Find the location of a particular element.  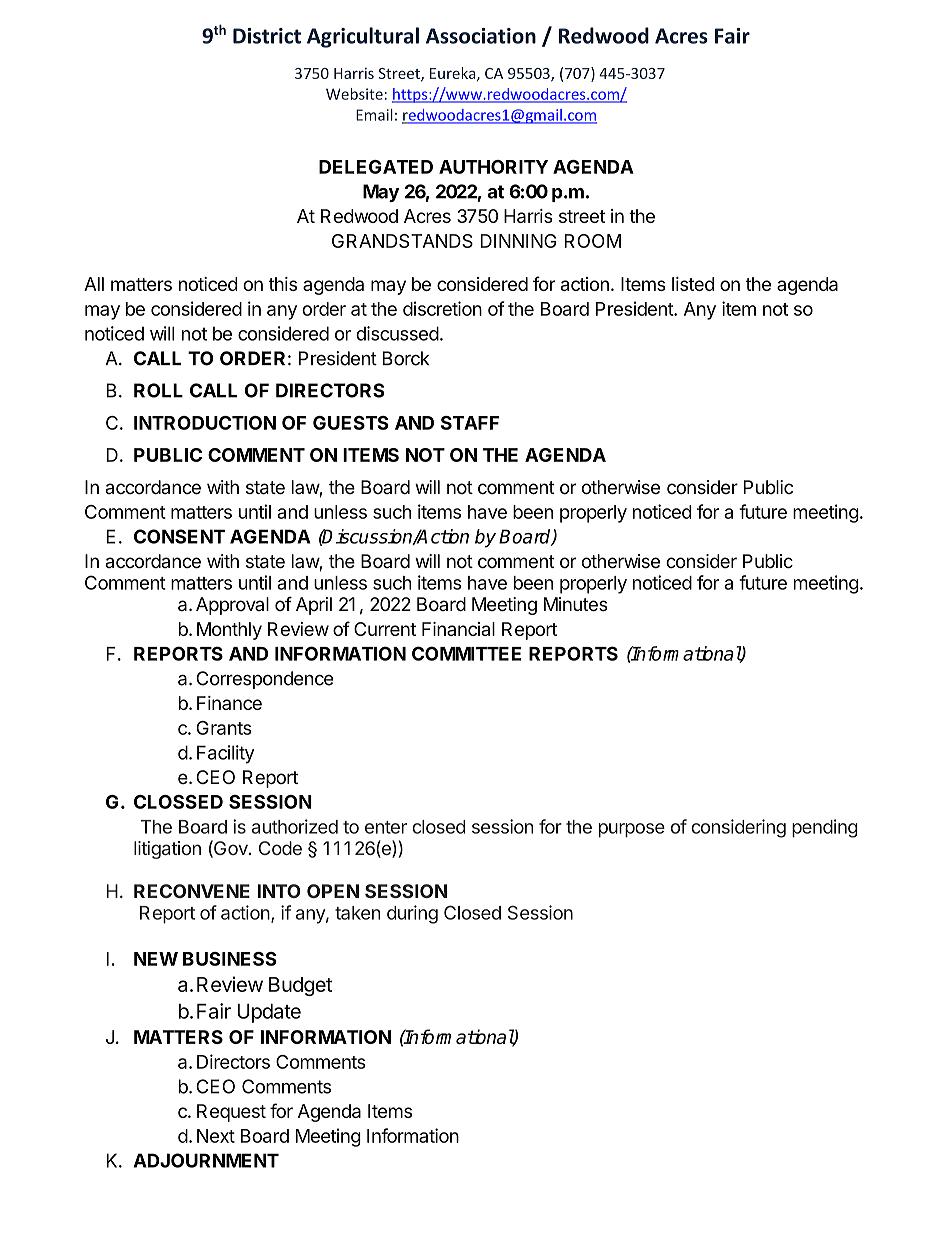

CONSENT is located at coordinates (179, 536).
